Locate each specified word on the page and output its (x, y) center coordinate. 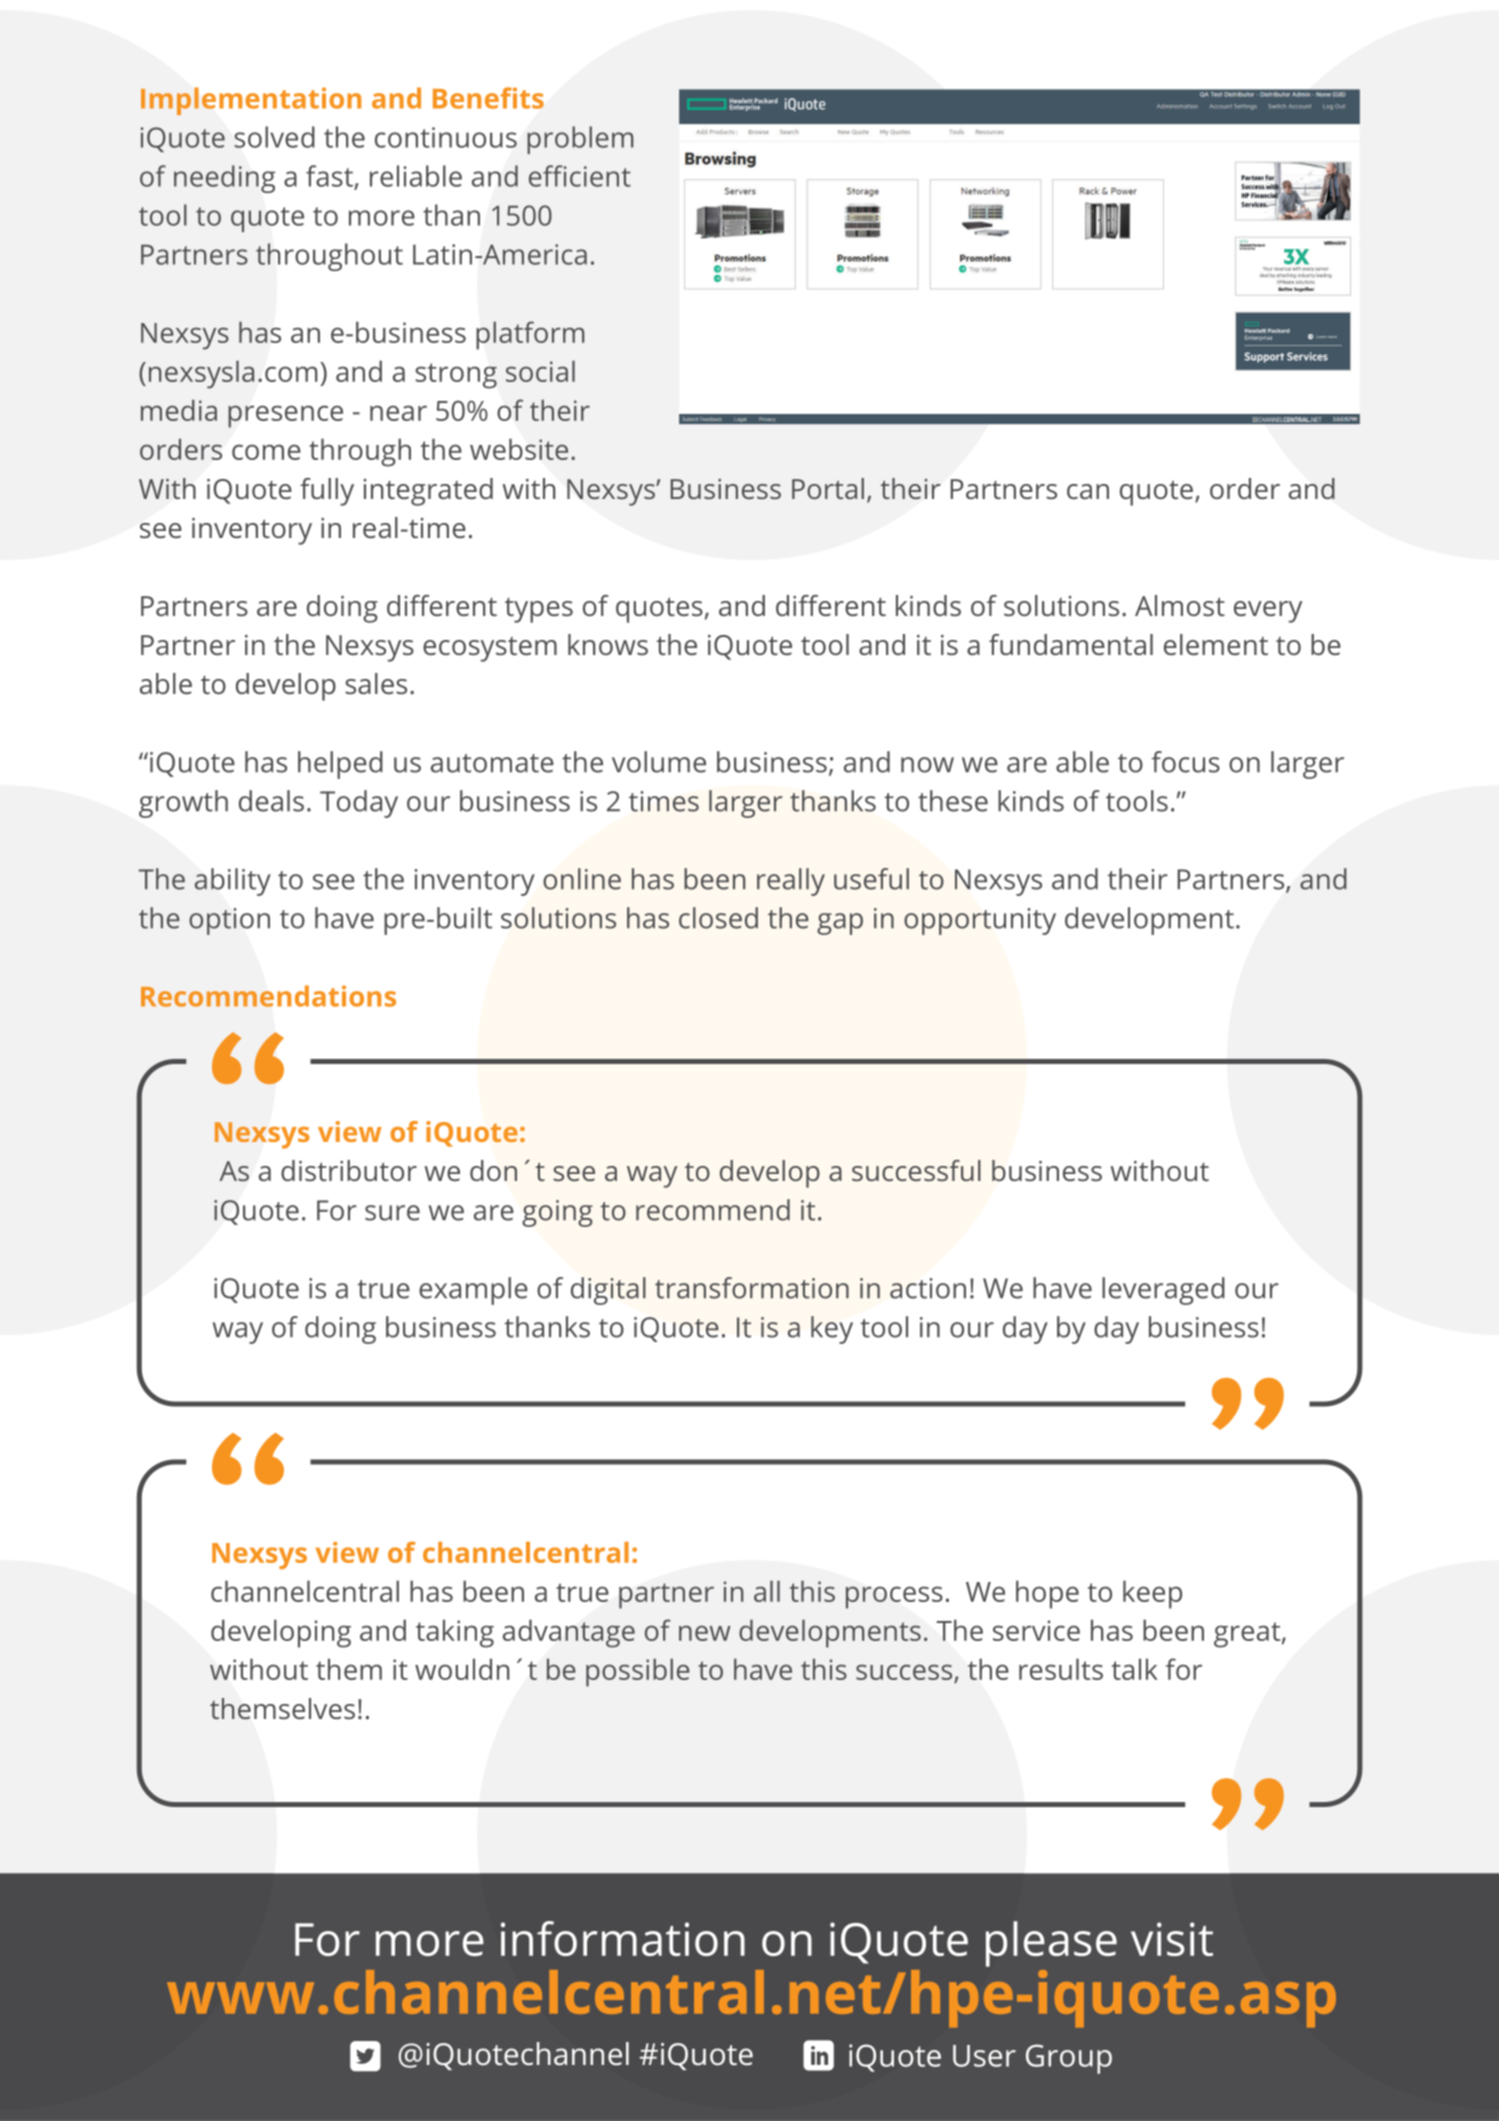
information (623, 1938)
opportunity (980, 921)
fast (329, 176)
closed (718, 918)
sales (376, 683)
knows (608, 644)
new (705, 1633)
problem (580, 140)
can (1088, 491)
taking (455, 1633)
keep (1152, 1594)
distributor (349, 1170)
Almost (1180, 605)
